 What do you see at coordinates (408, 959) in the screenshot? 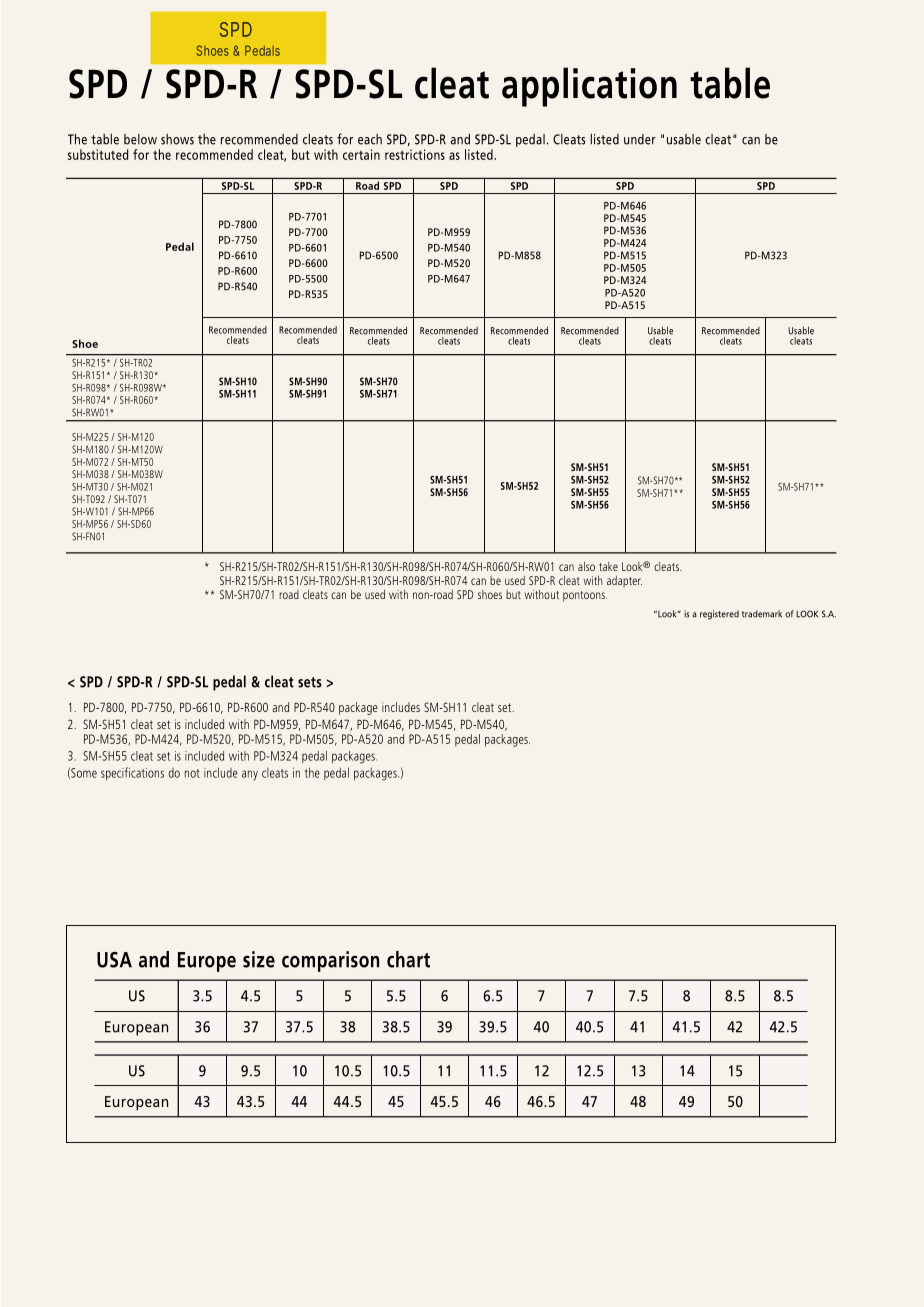
I see `chart` at bounding box center [408, 959].
